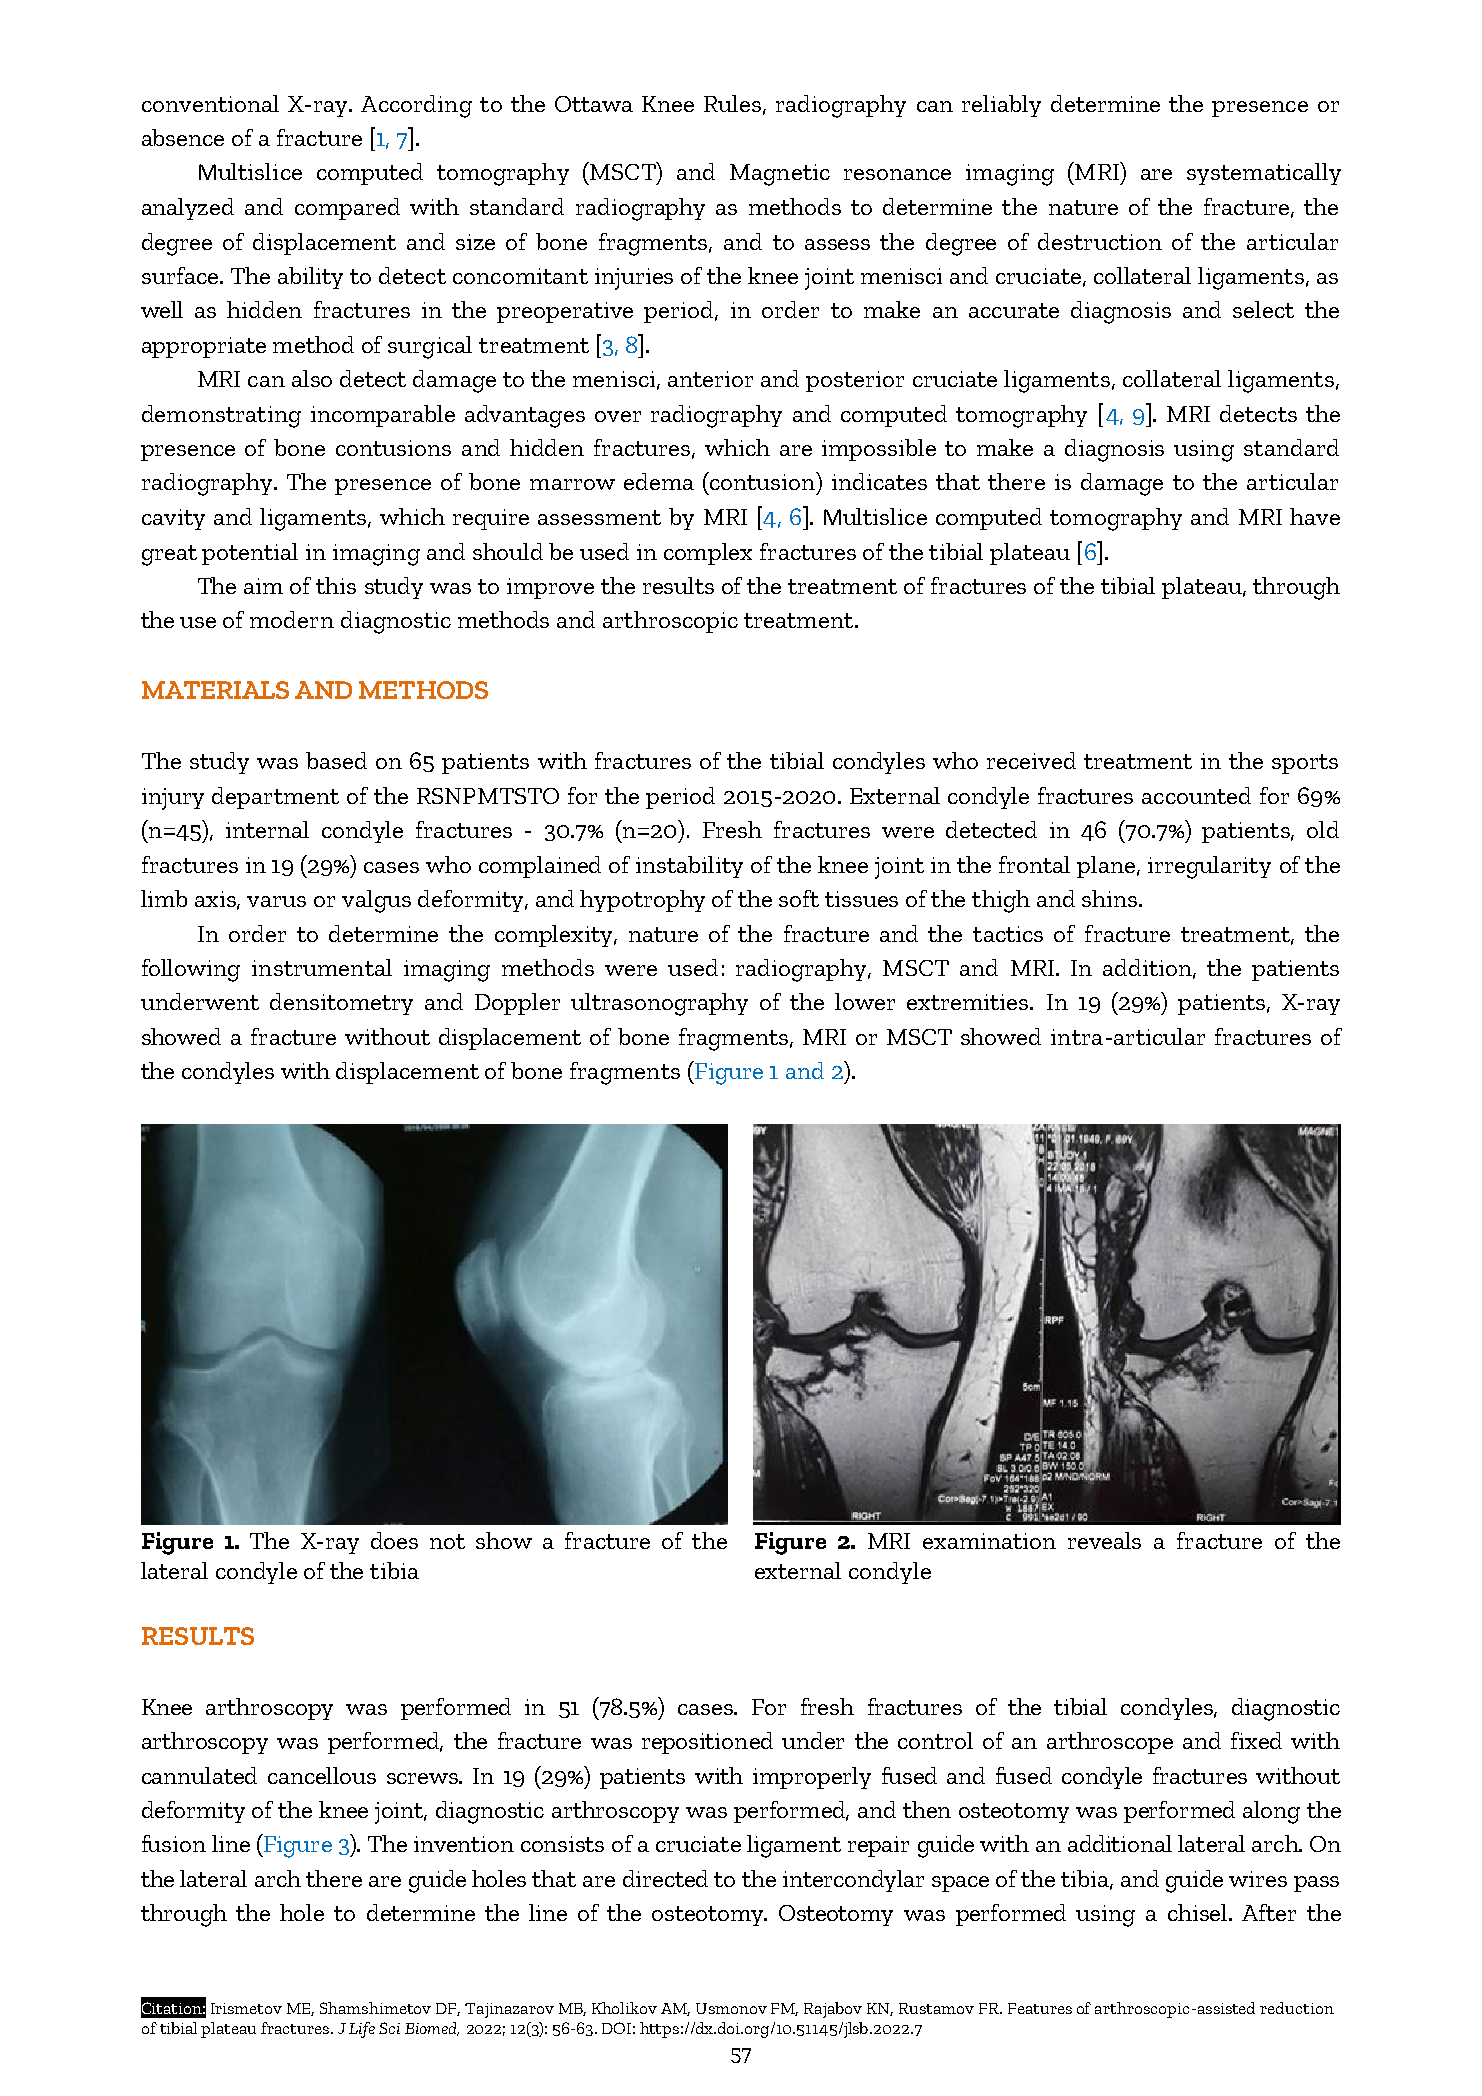 The width and height of the screenshot is (1482, 2096). What do you see at coordinates (1315, 516) in the screenshot?
I see `have` at bounding box center [1315, 516].
